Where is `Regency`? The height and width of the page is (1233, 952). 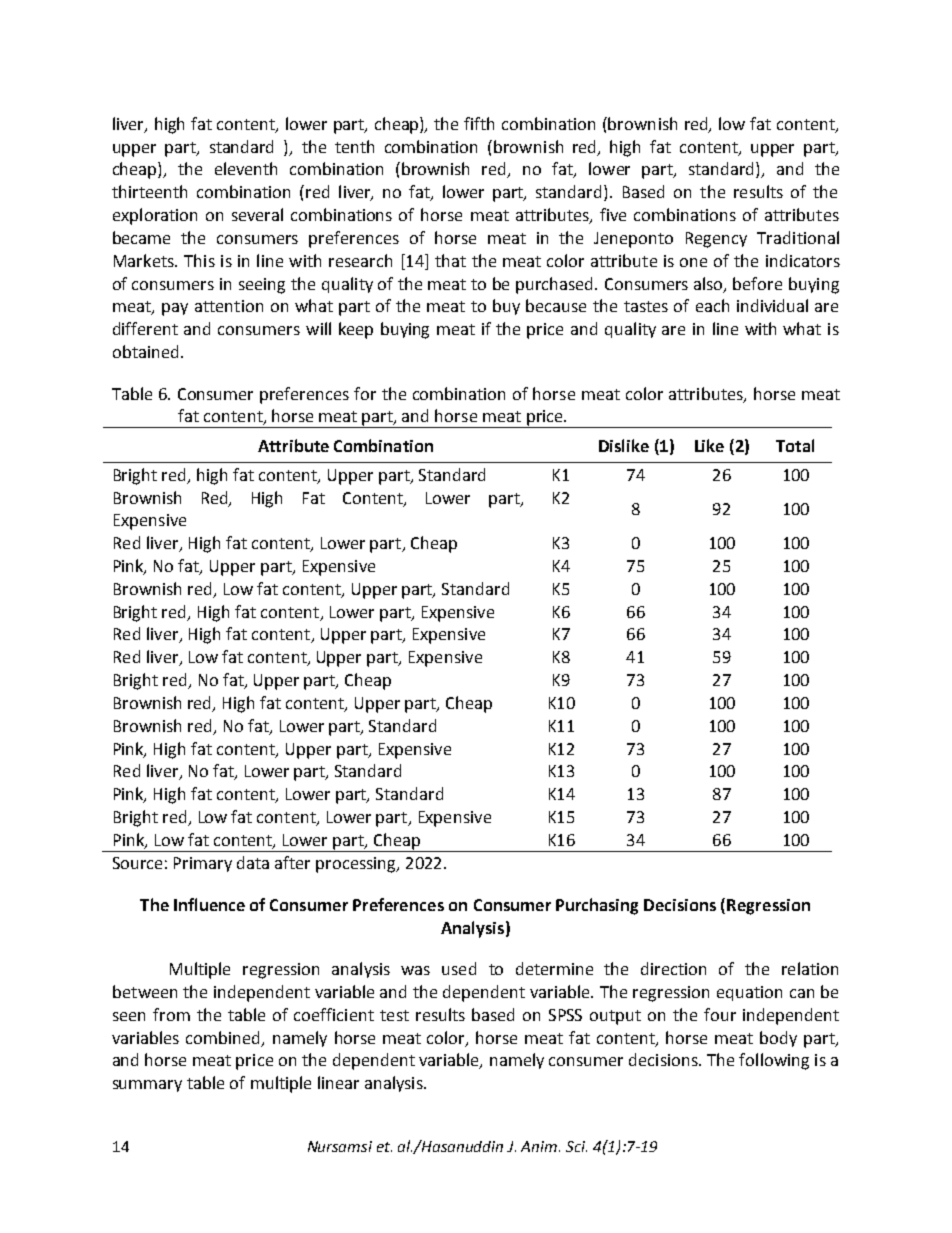
Regency is located at coordinates (716, 240).
